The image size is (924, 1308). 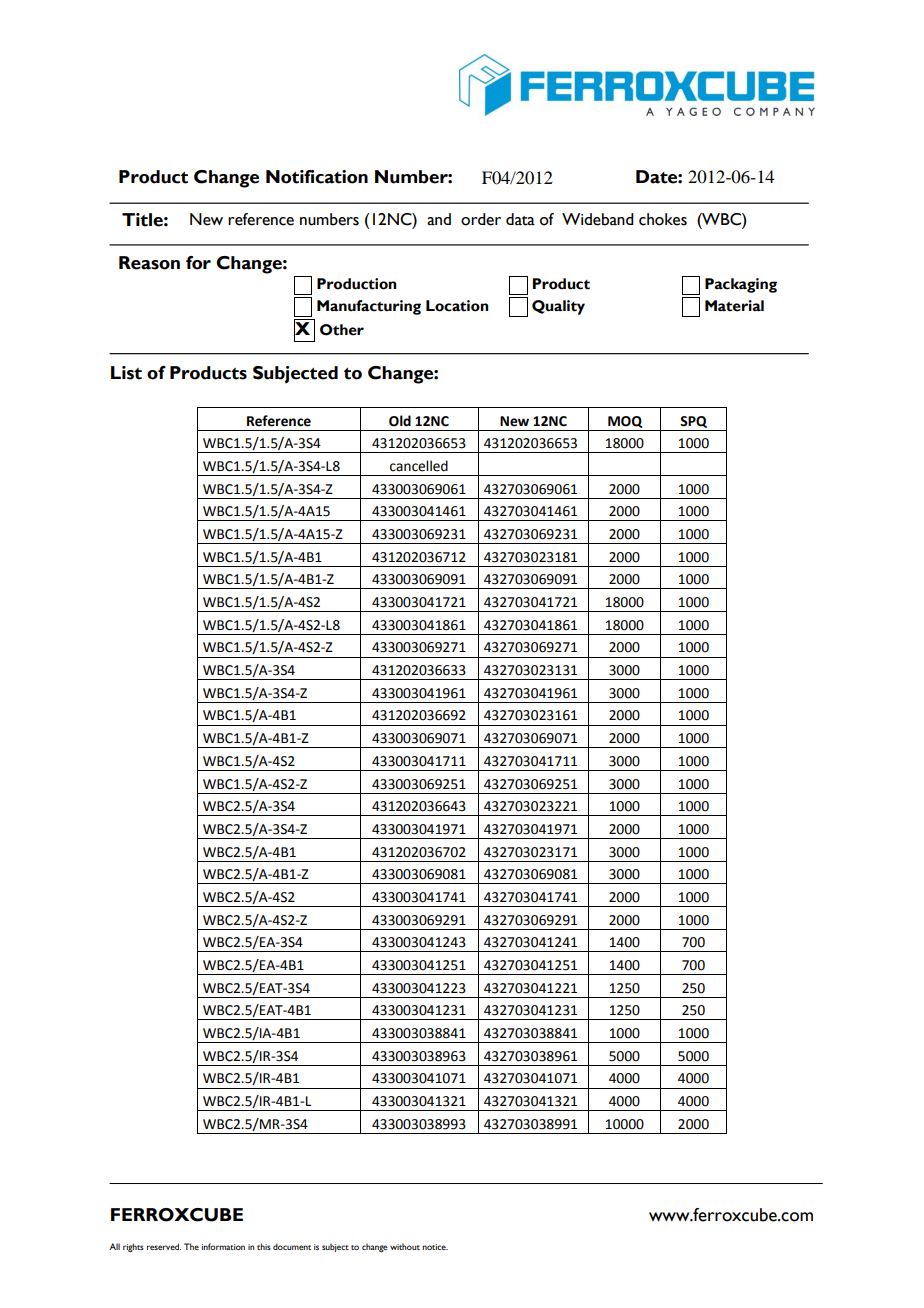 I want to click on order, so click(x=481, y=219).
